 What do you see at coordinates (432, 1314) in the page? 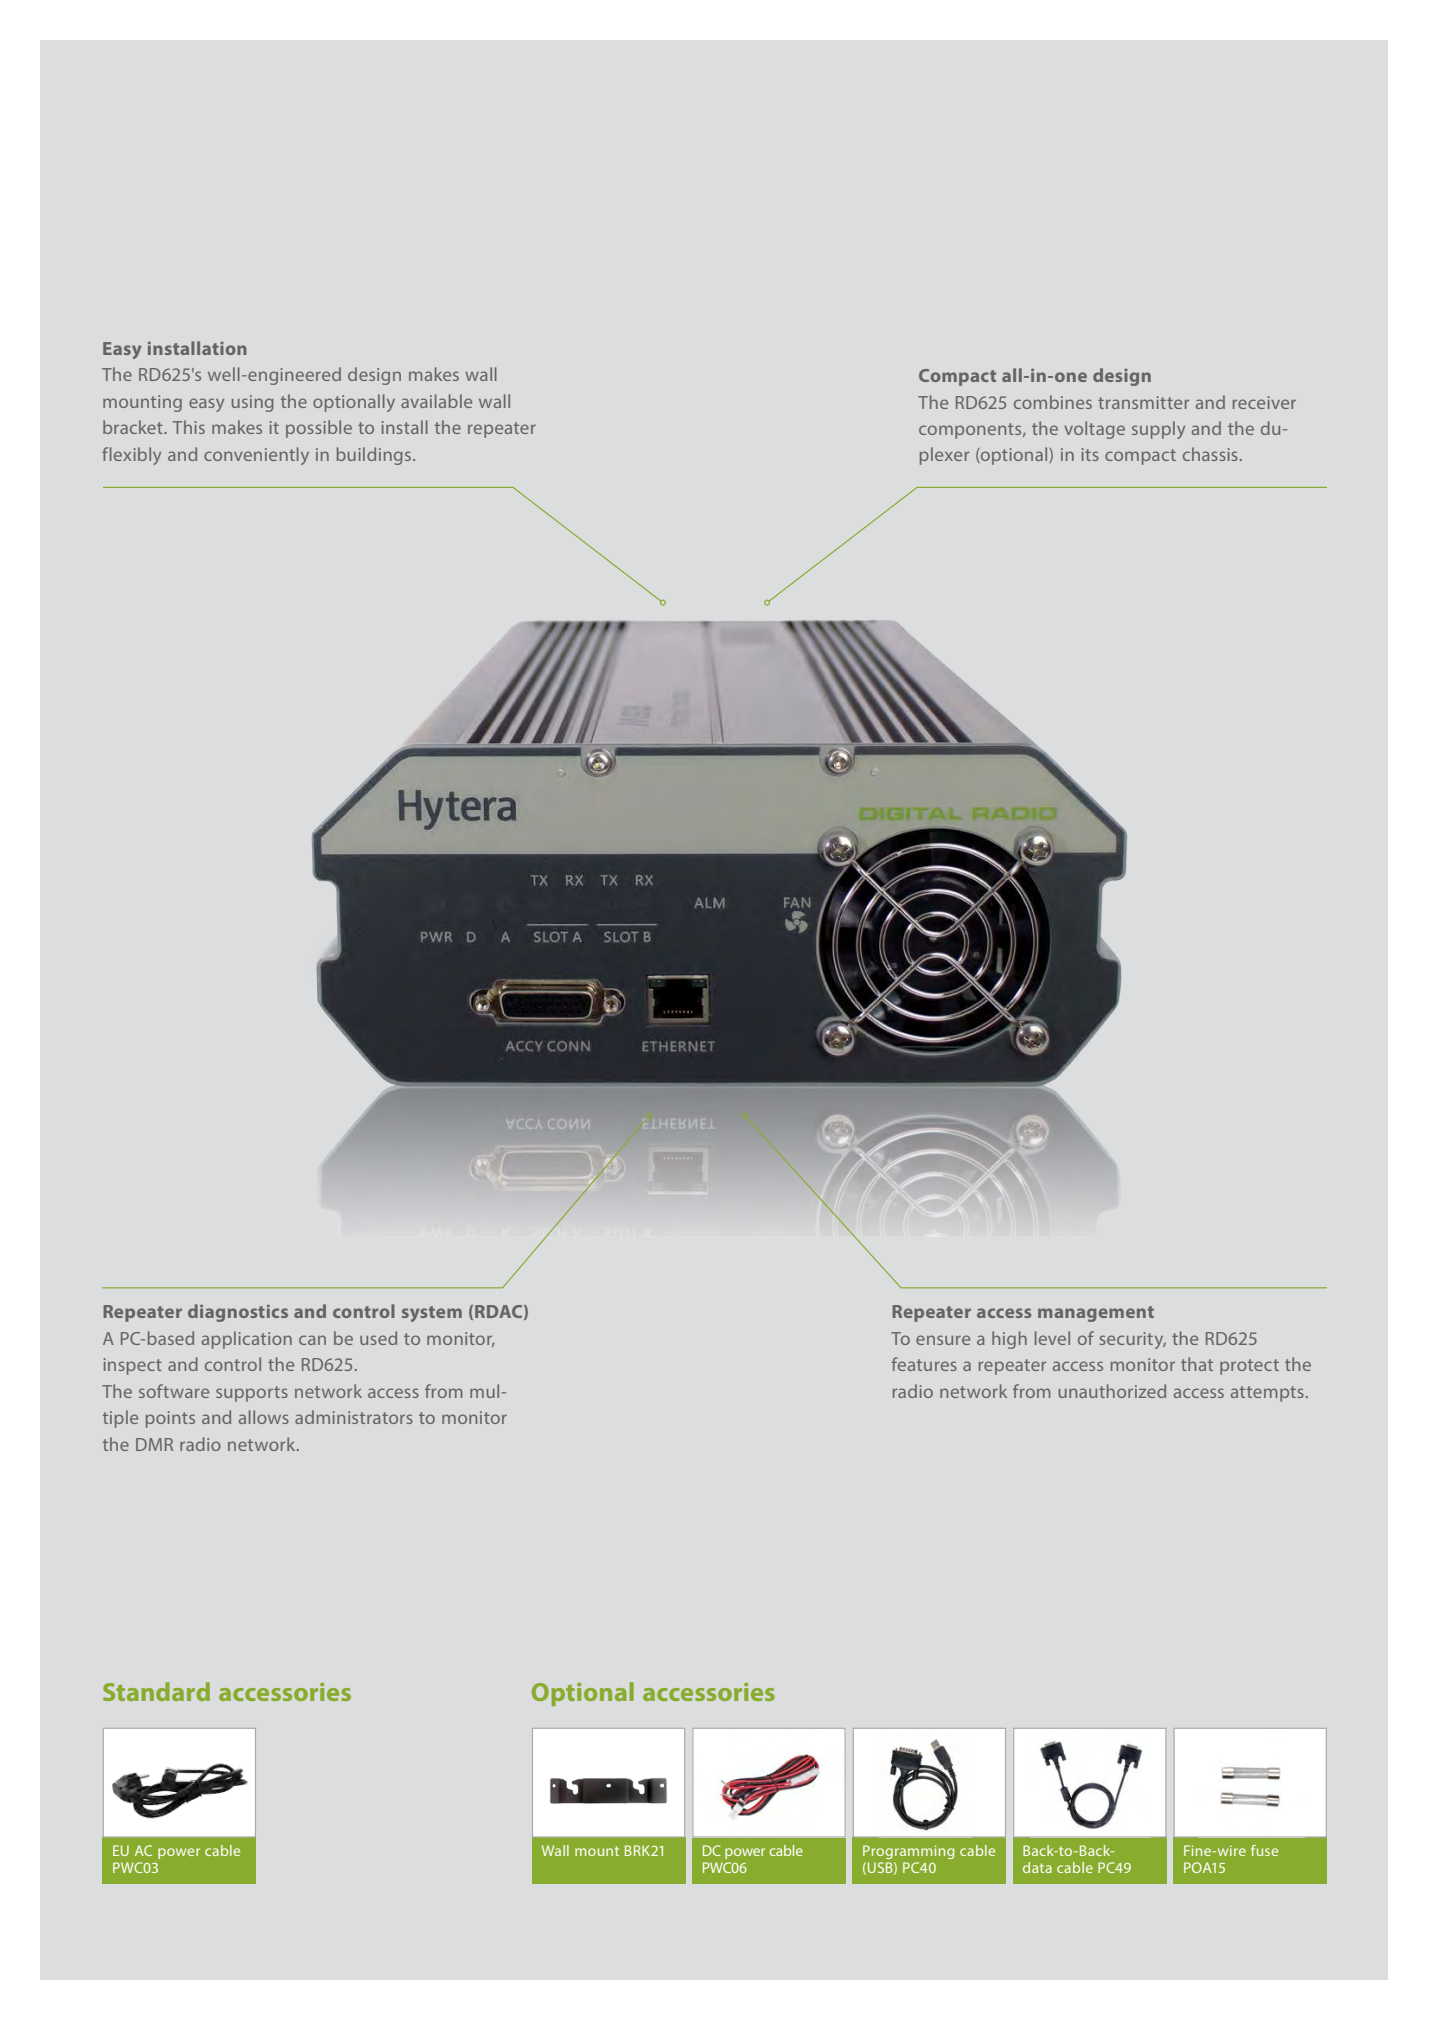
I see `system` at bounding box center [432, 1314].
